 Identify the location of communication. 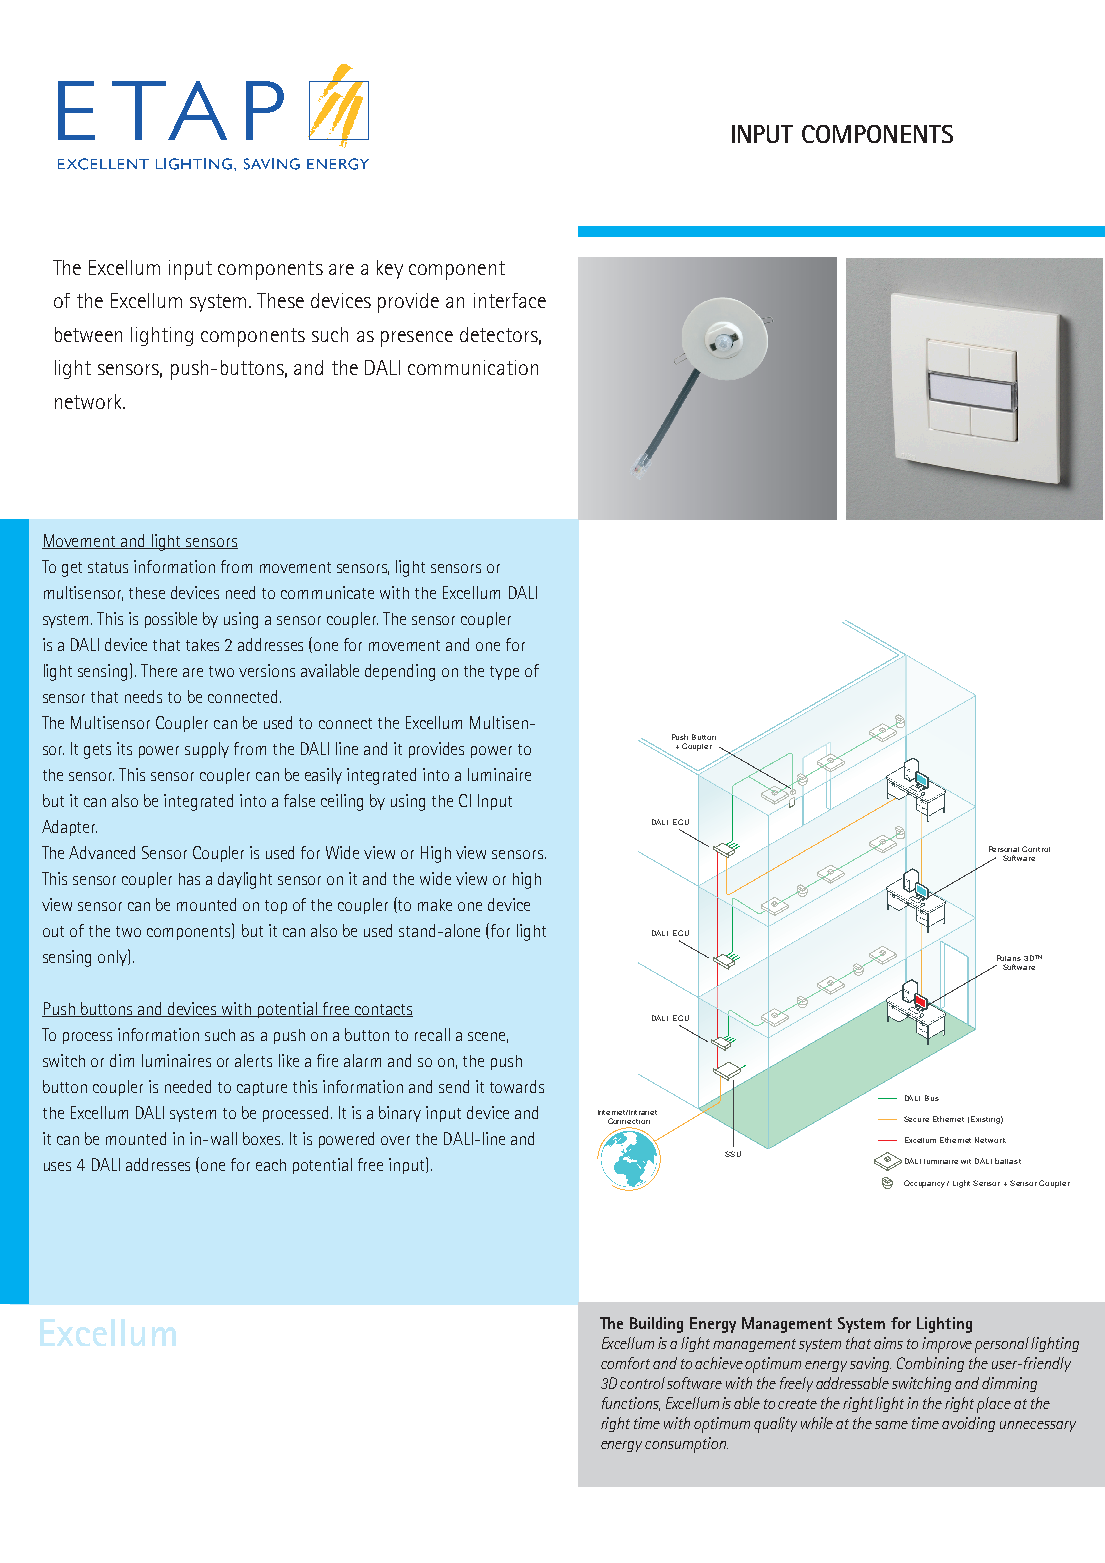
(473, 367).
